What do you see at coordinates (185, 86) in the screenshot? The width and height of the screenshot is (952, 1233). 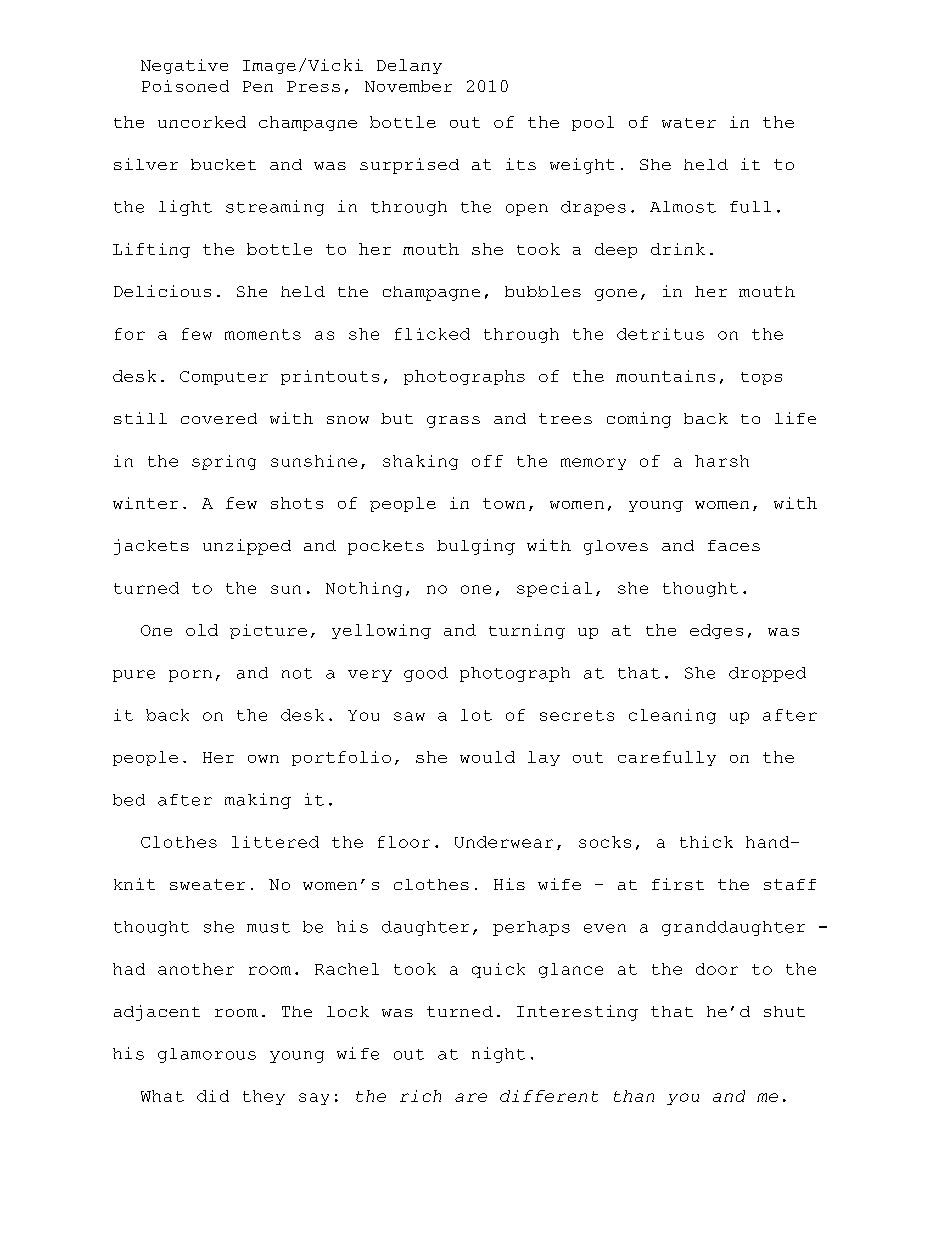 I see `Poisoned` at bounding box center [185, 86].
